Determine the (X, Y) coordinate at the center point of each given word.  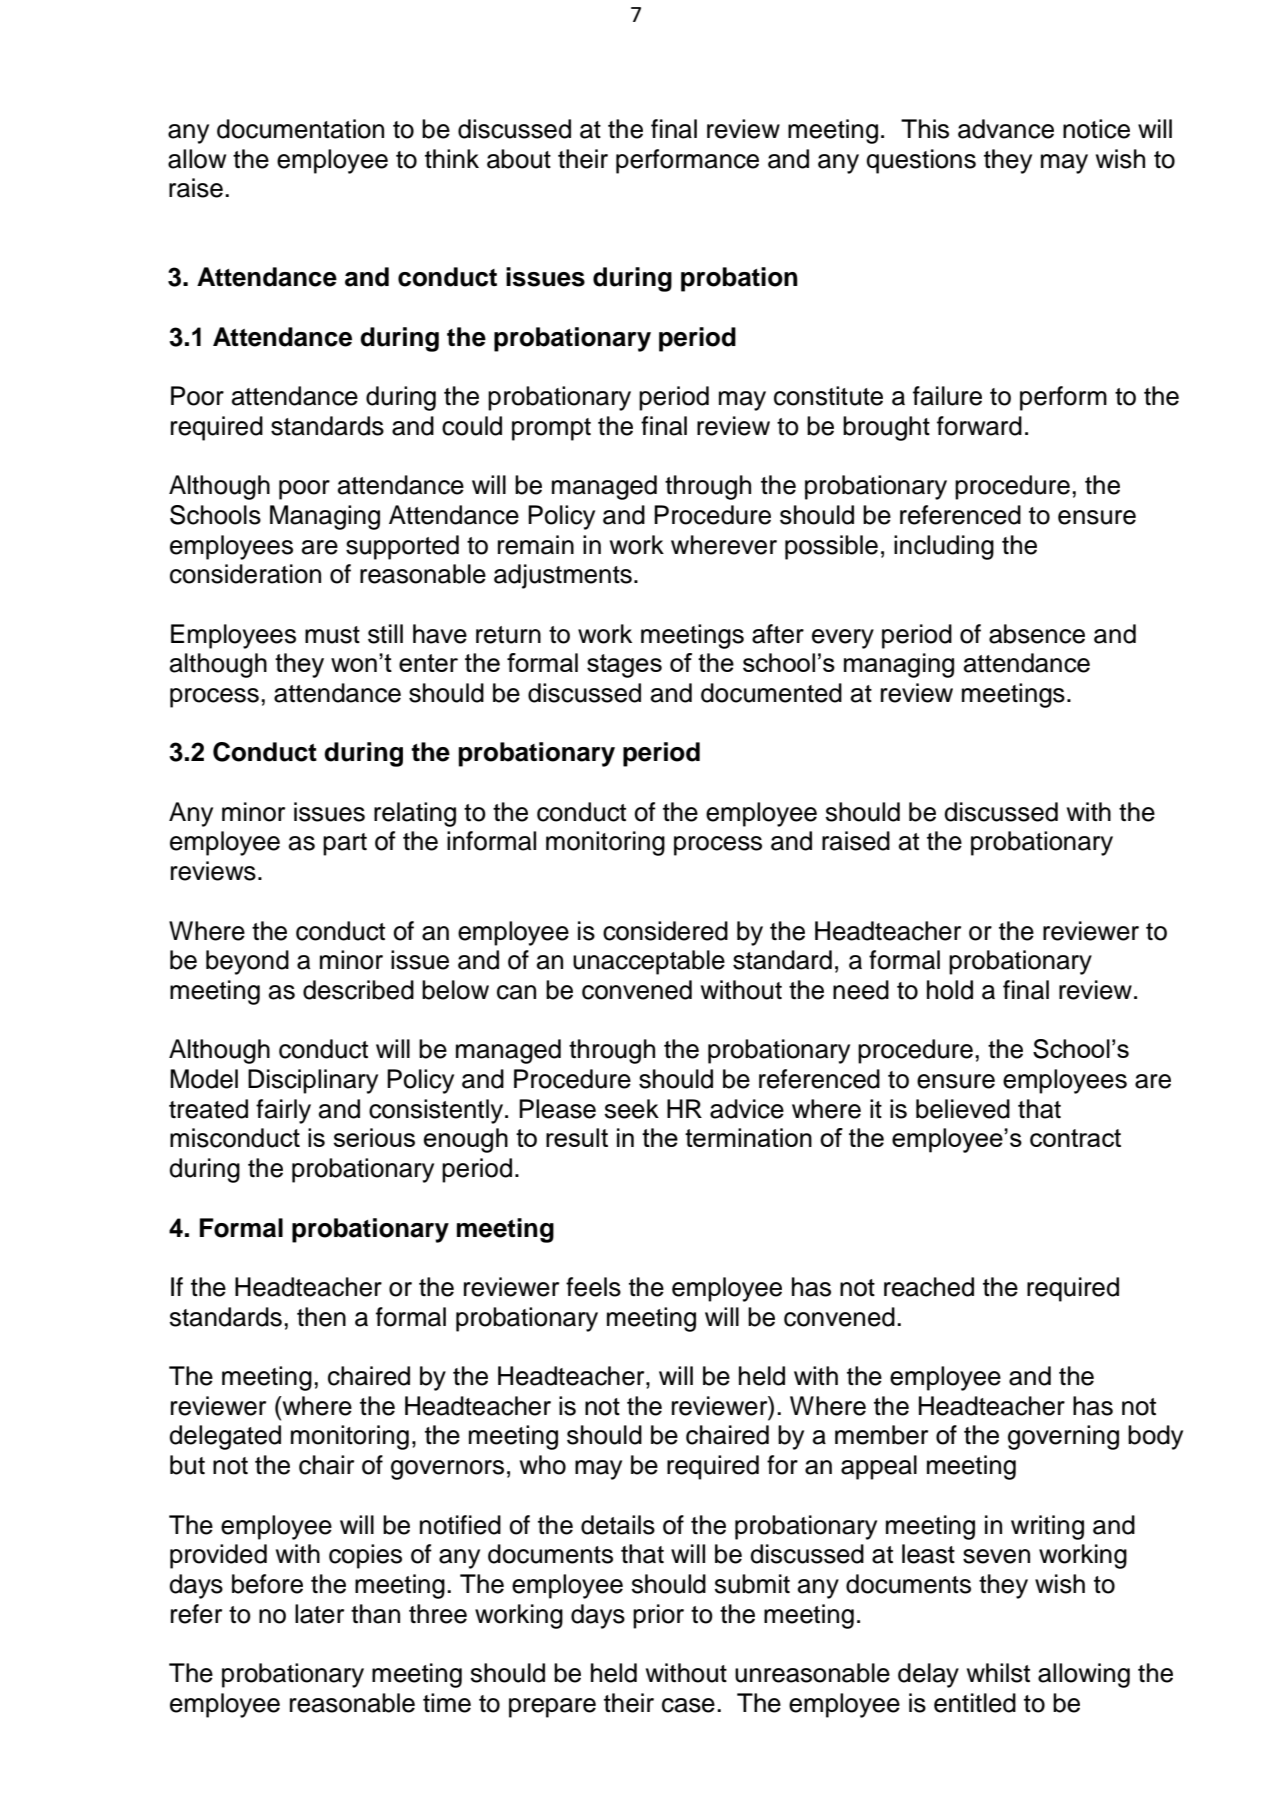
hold (950, 990)
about (519, 159)
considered (665, 931)
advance (1006, 129)
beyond (247, 962)
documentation (300, 129)
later (319, 1614)
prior (658, 1616)
